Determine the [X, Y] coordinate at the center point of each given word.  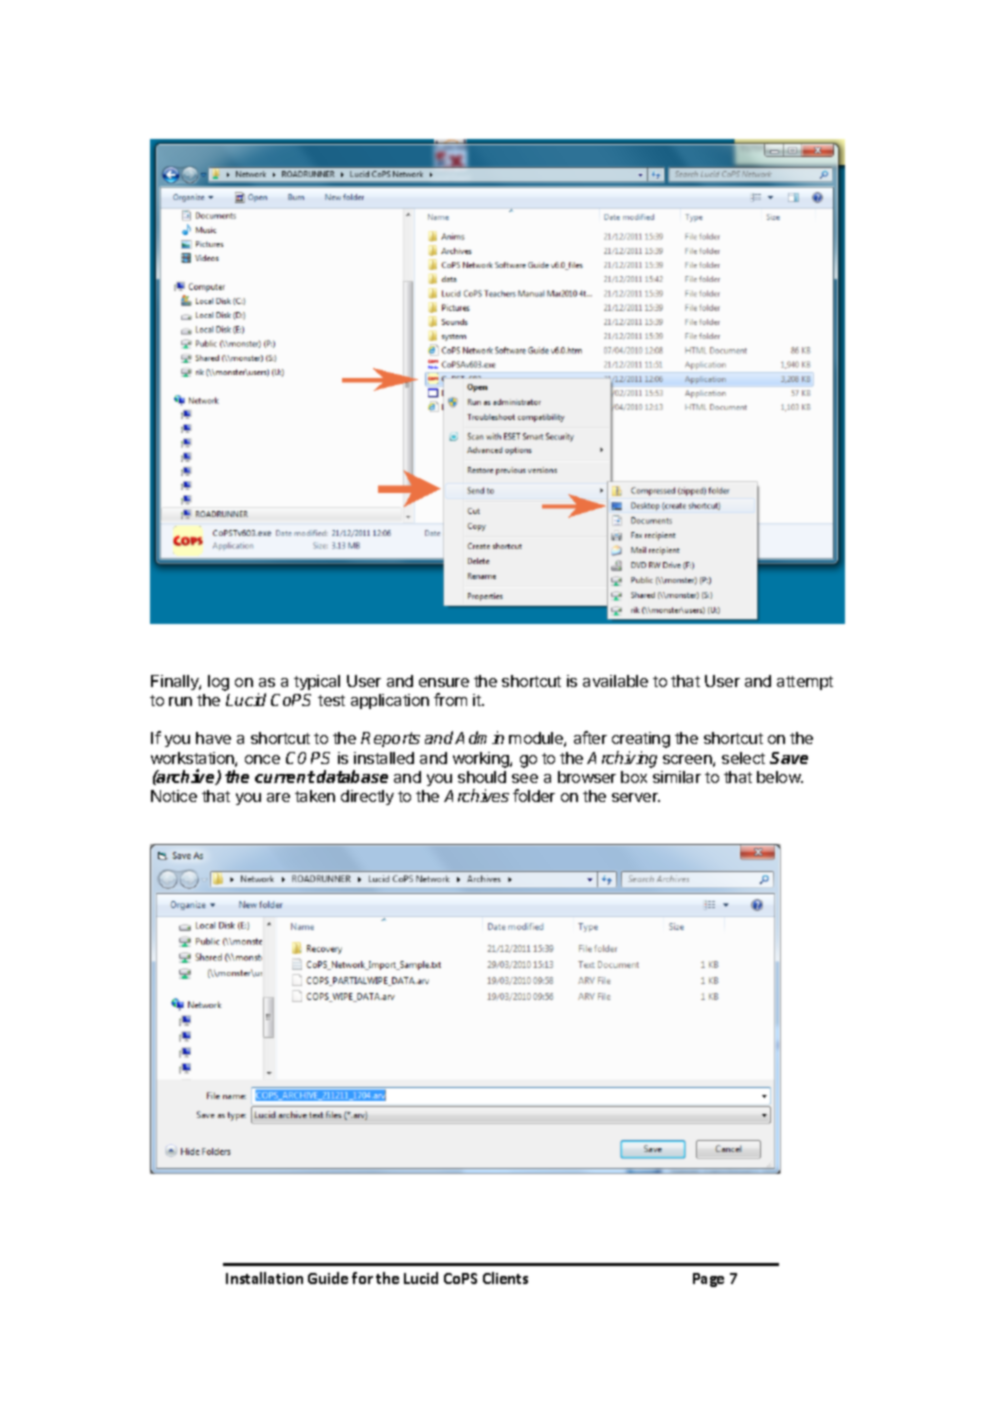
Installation [264, 1278]
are [278, 797]
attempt [805, 683]
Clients [505, 1278]
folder [534, 795]
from [450, 699]
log [218, 683]
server [636, 797]
